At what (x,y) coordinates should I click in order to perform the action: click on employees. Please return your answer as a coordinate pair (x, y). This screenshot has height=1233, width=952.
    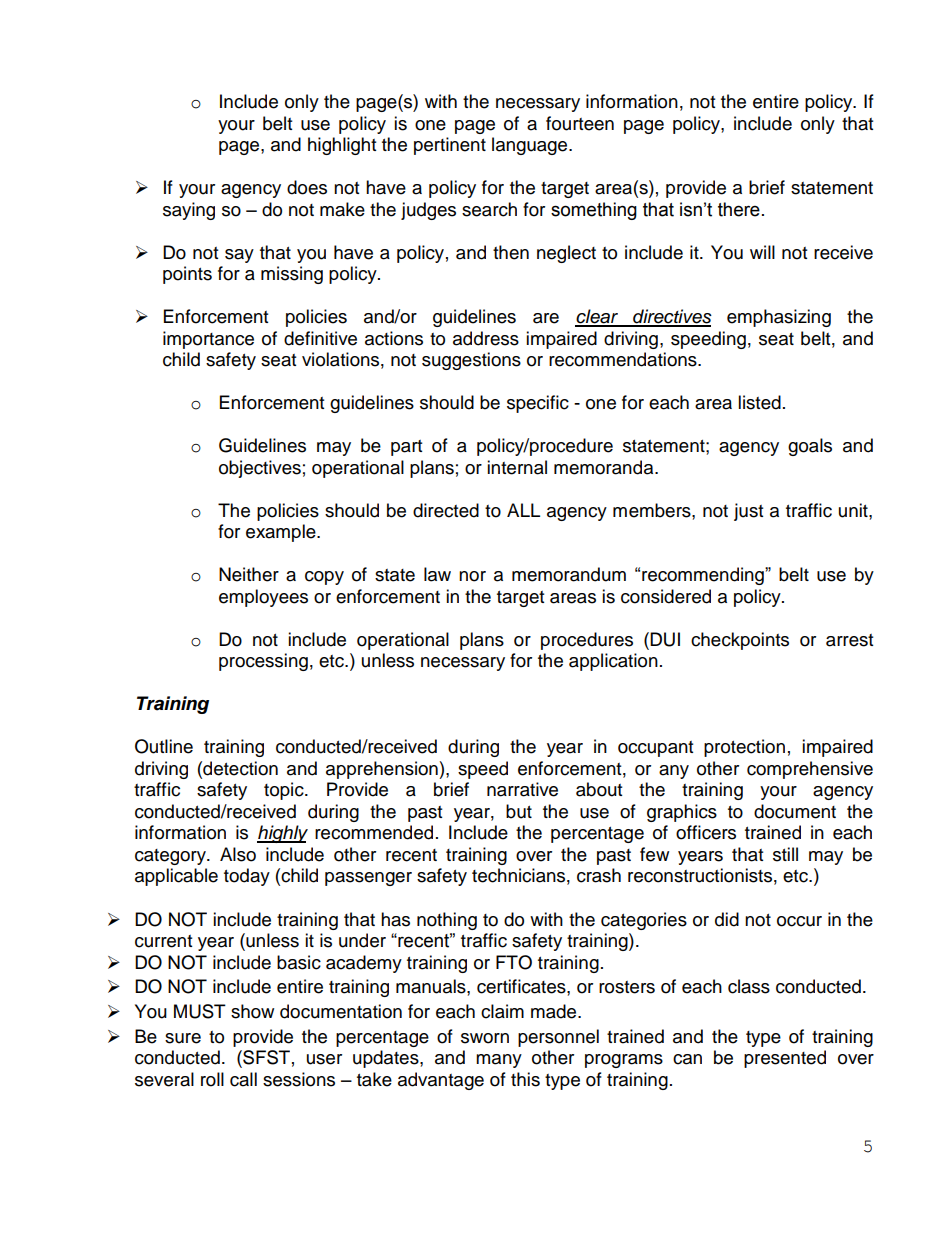
    Looking at the image, I should click on (263, 598).
